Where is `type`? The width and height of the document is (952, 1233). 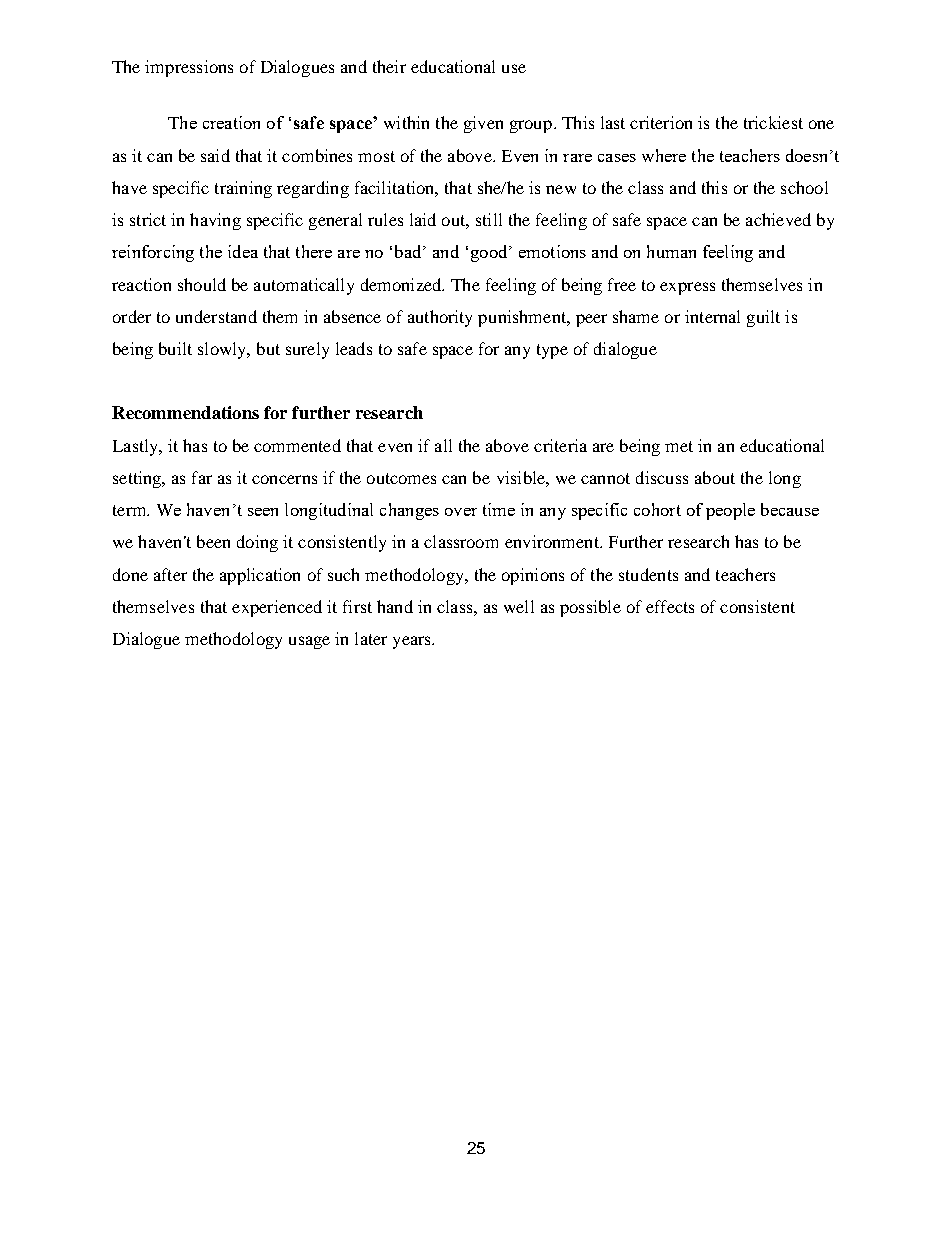 type is located at coordinates (552, 351).
